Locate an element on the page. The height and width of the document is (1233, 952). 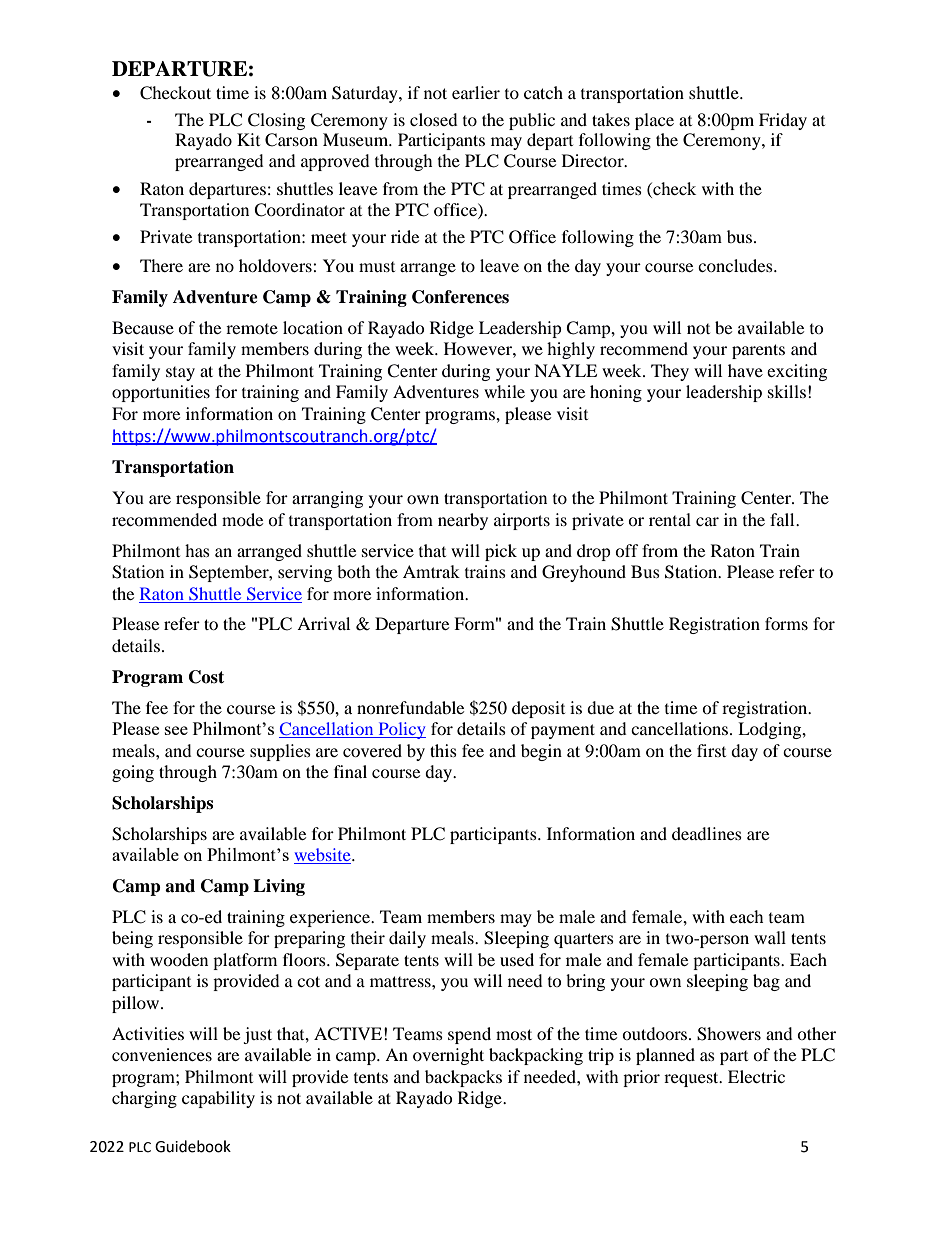
fall is located at coordinates (783, 519).
